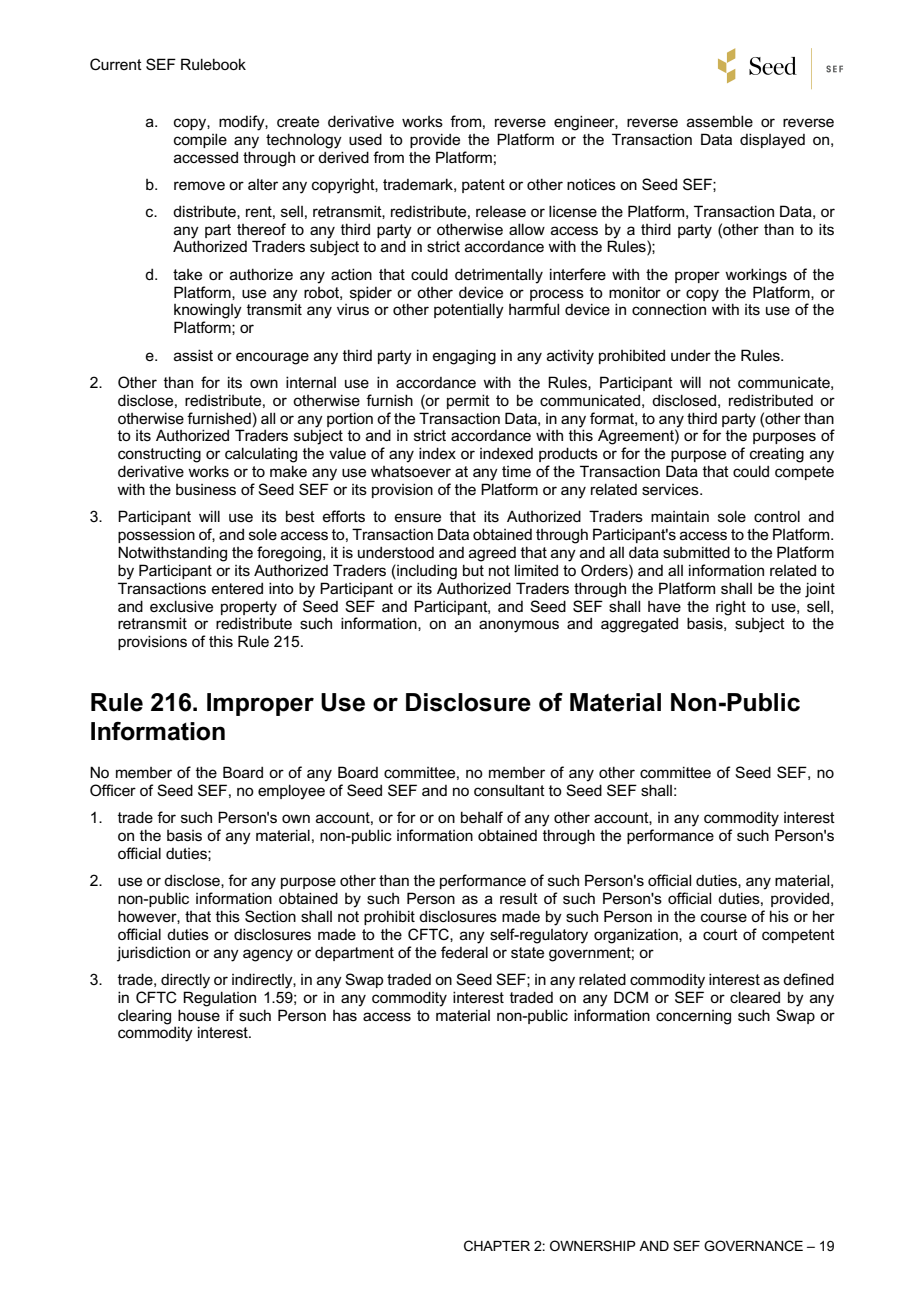  Describe the element at coordinates (181, 606) in the image. I see `exclusive` at that location.
